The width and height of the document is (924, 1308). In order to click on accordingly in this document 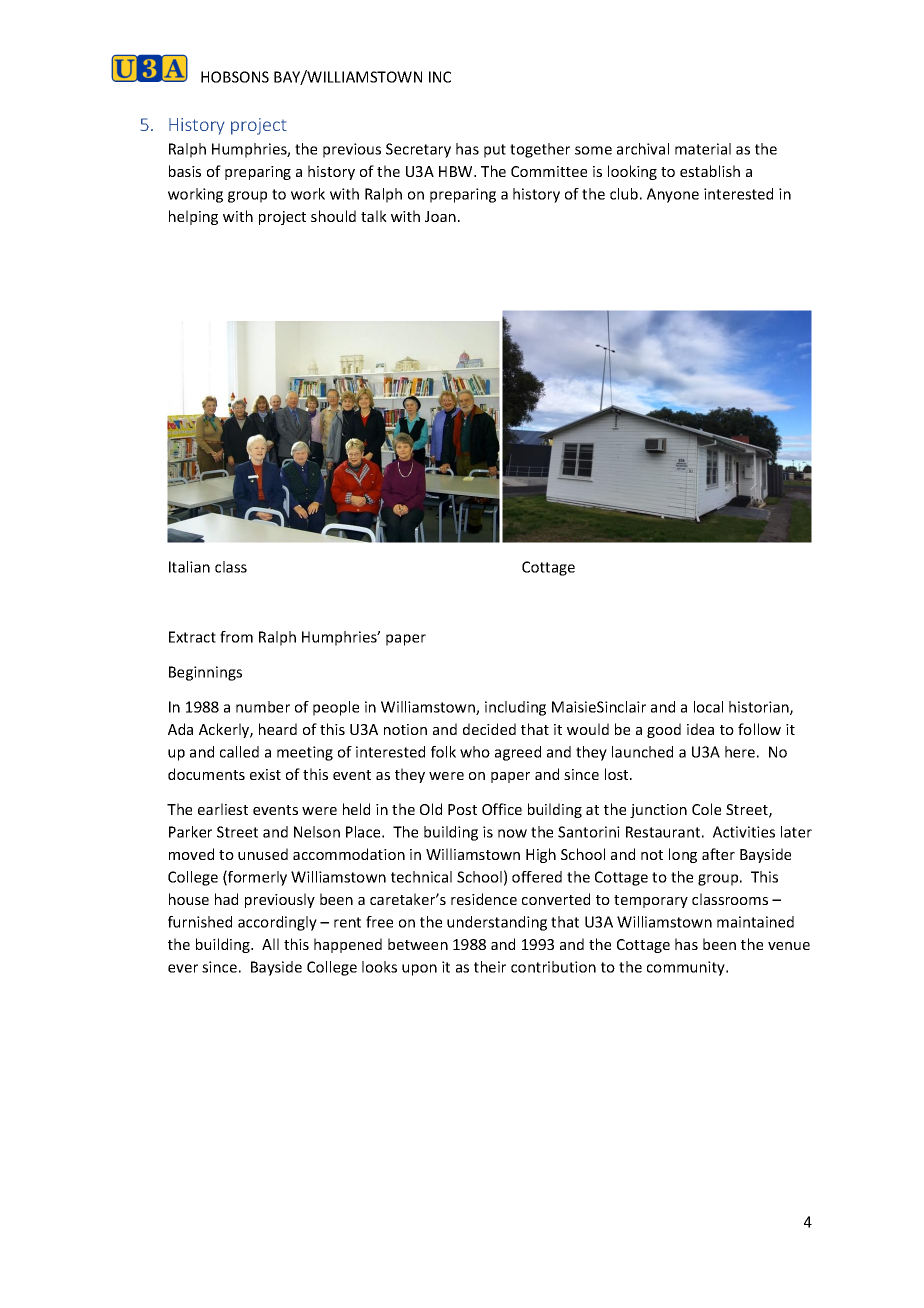, I will do `click(277, 923)`.
